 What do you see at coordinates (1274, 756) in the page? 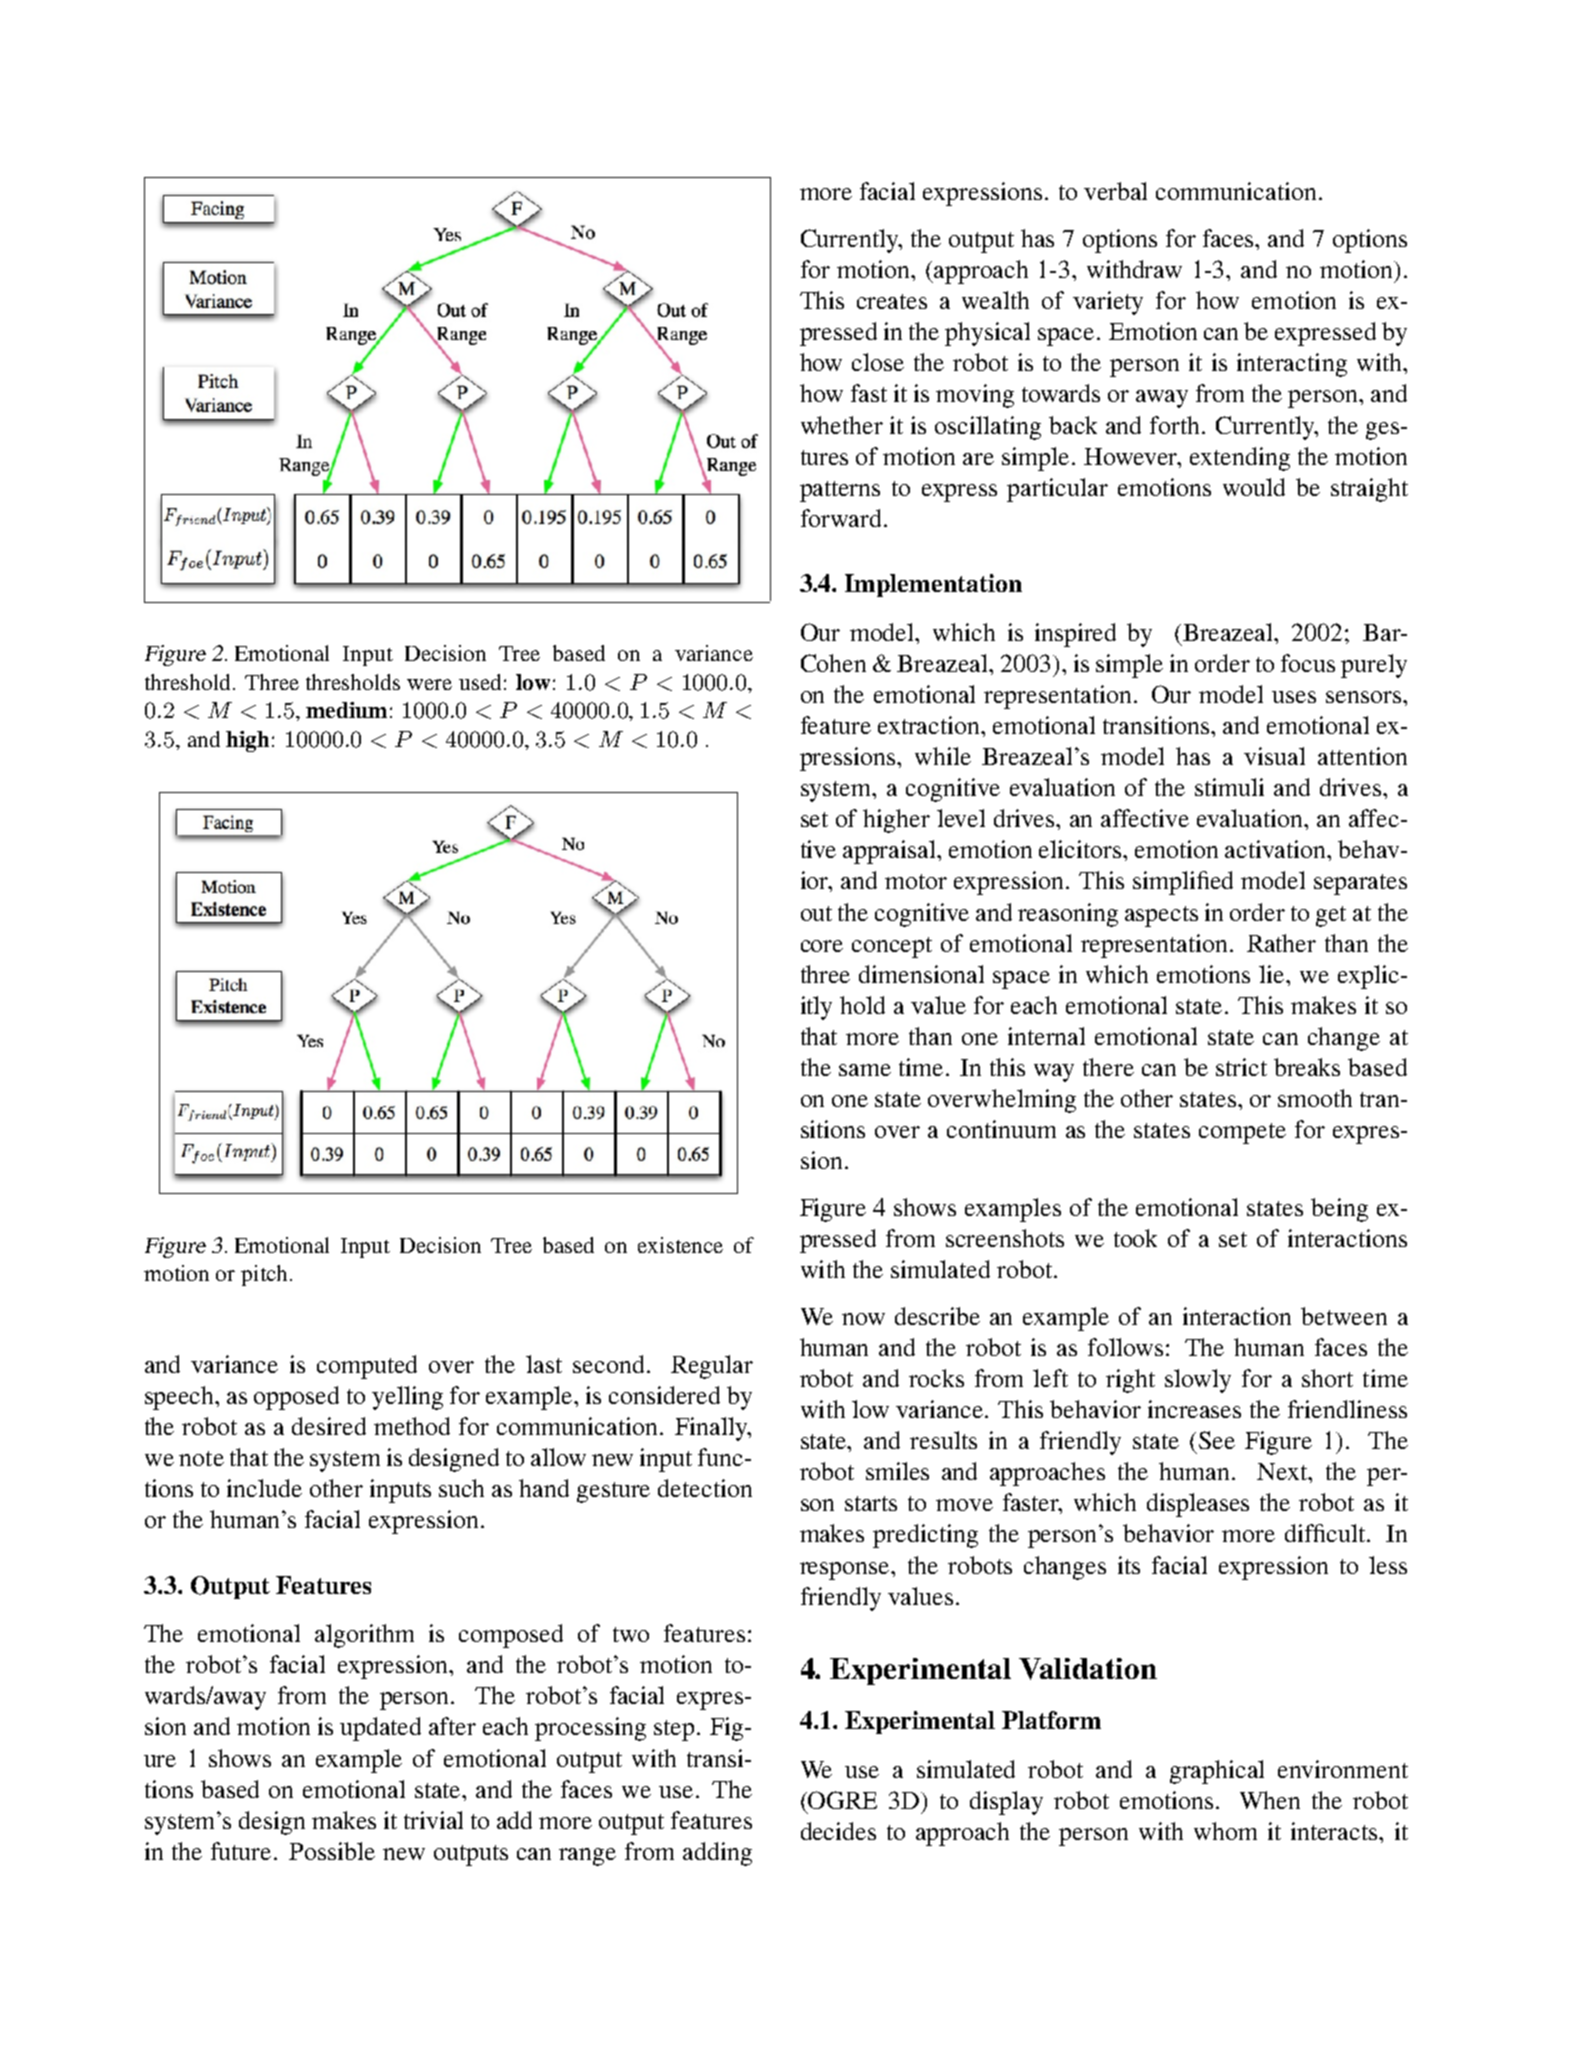
I see `visual` at bounding box center [1274, 756].
